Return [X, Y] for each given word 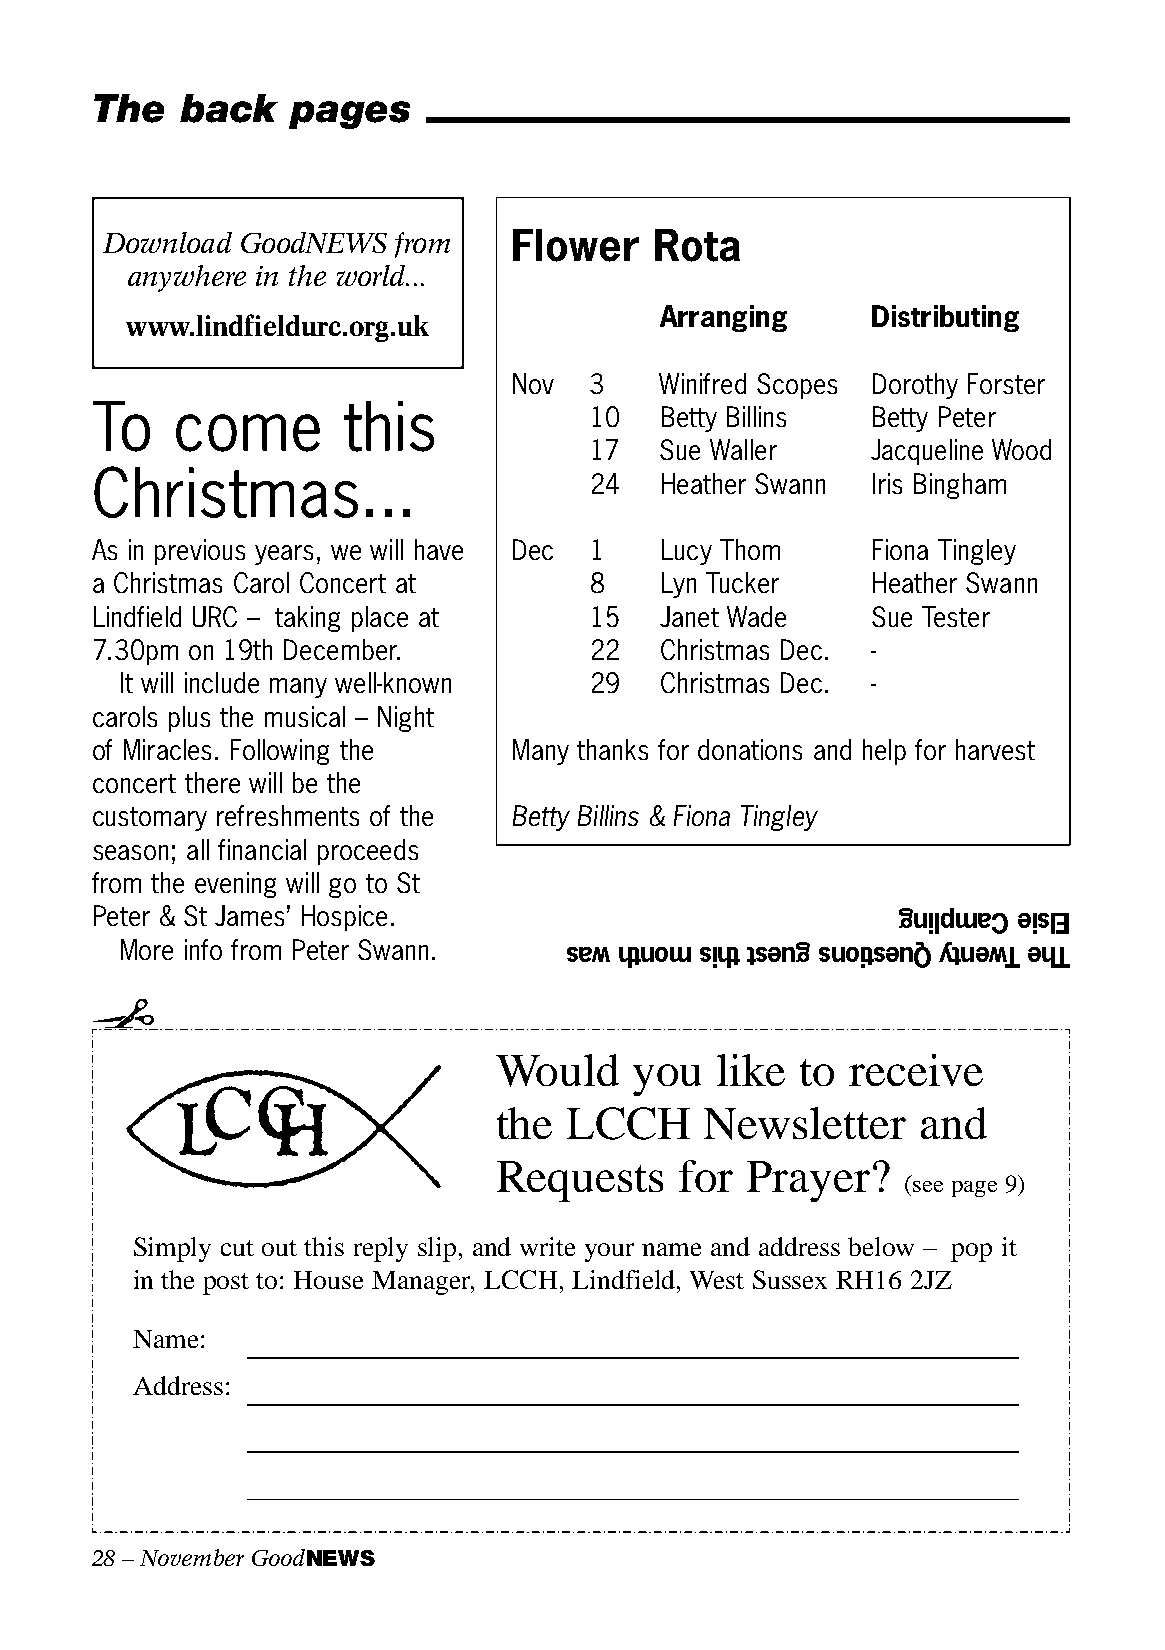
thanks [612, 749]
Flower [576, 245]
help [884, 752]
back [229, 108]
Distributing [945, 318]
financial [262, 849]
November [192, 1557]
